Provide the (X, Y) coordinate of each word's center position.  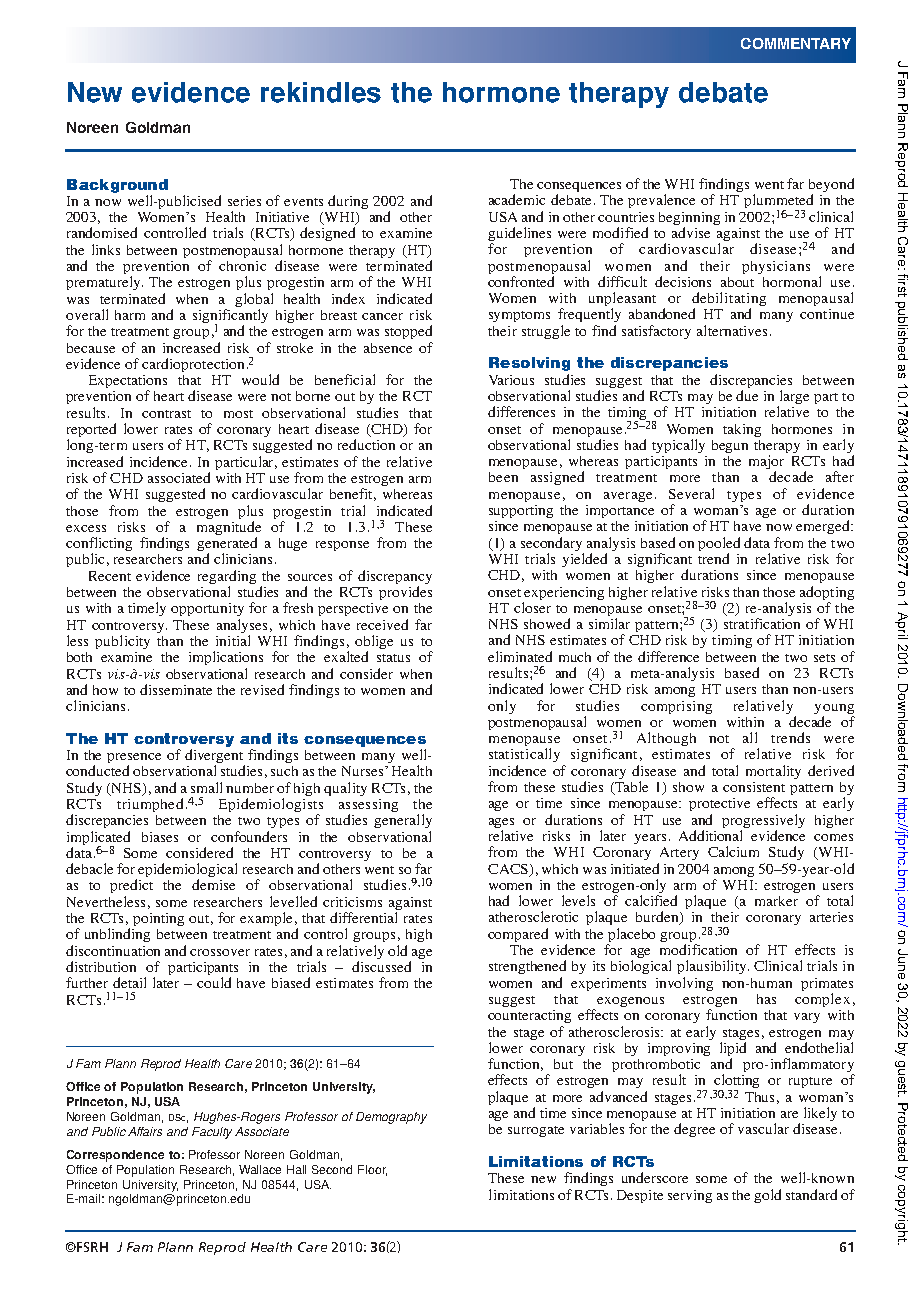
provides (405, 593)
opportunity (207, 609)
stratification (762, 623)
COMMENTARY (796, 43)
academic (517, 199)
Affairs (145, 1131)
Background (117, 186)
